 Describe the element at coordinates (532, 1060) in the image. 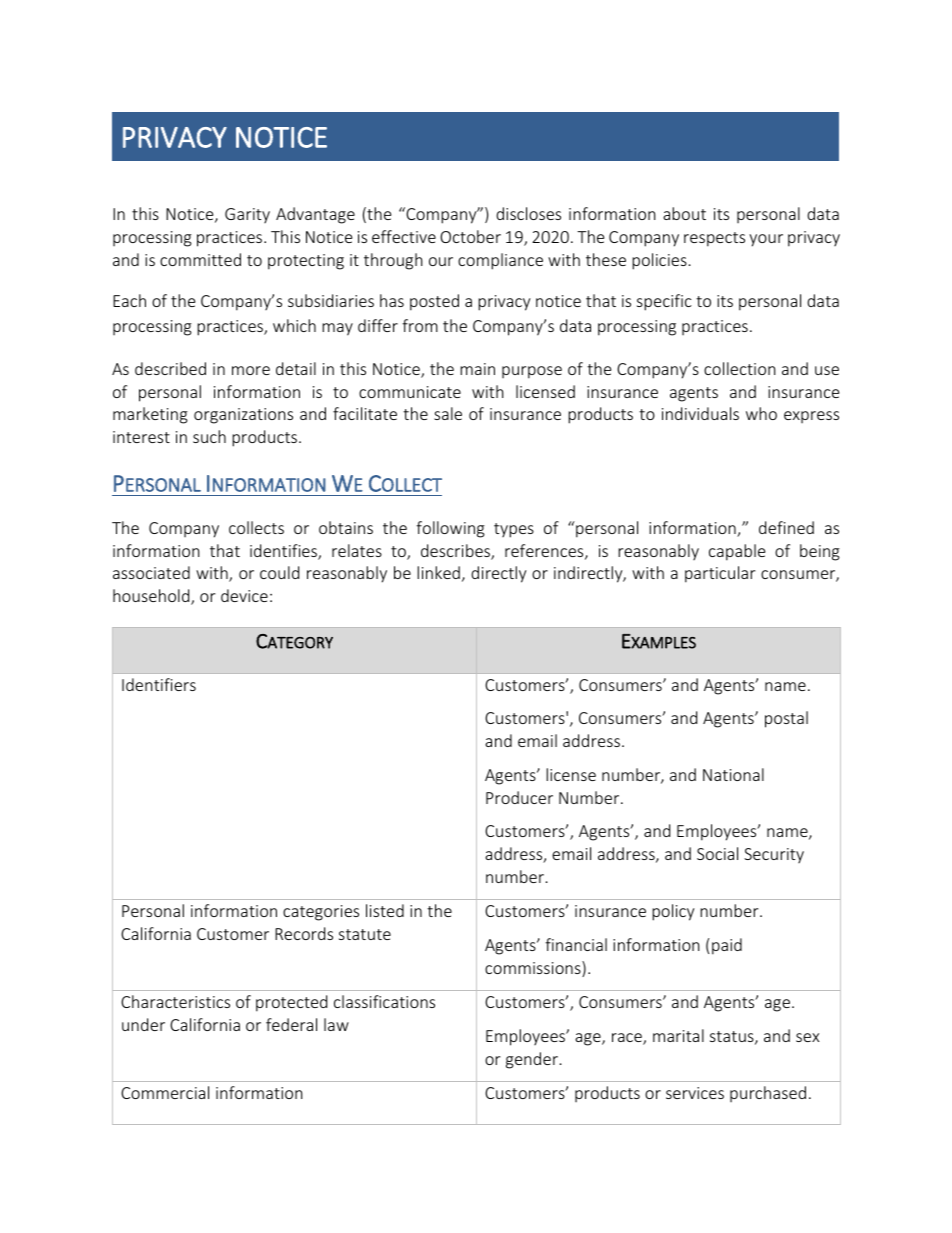

I see `gender` at that location.
